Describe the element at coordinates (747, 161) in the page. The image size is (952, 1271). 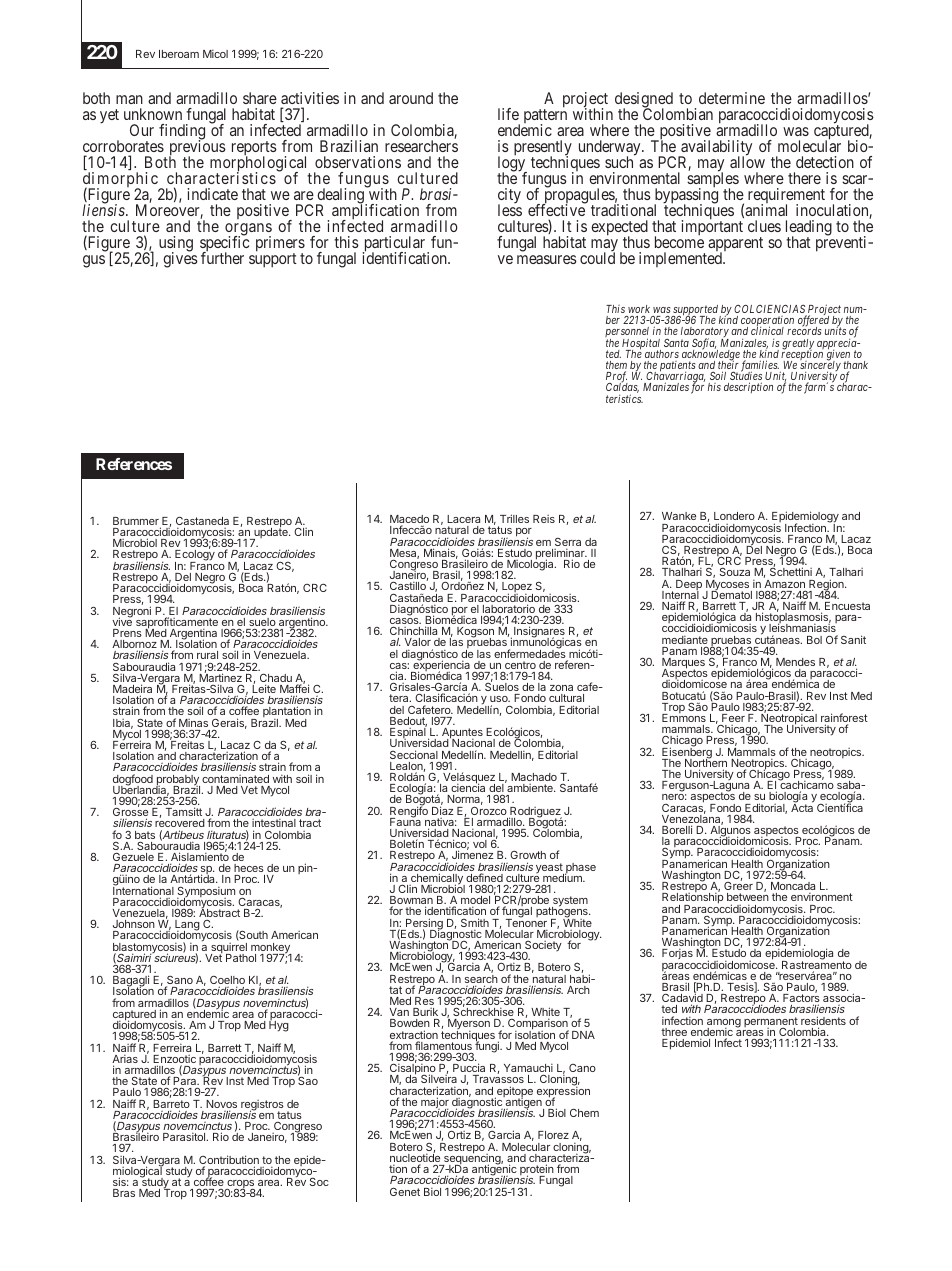
I see `allow` at that location.
